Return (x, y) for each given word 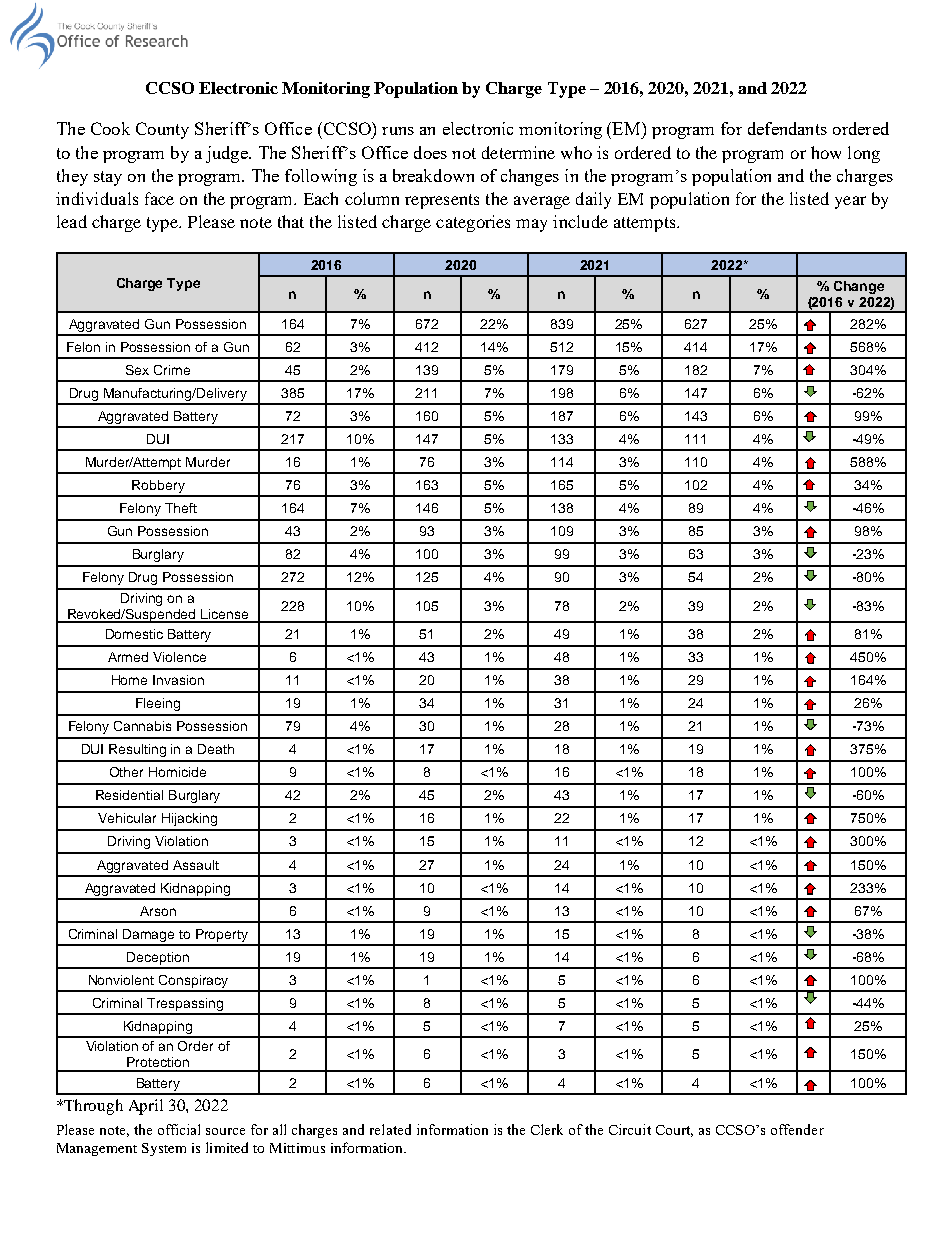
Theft (181, 508)
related (390, 1129)
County (162, 130)
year (850, 202)
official (179, 1129)
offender (797, 1129)
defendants (787, 128)
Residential (129, 795)
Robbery (158, 488)
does (430, 152)
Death (216, 749)
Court (674, 1131)
